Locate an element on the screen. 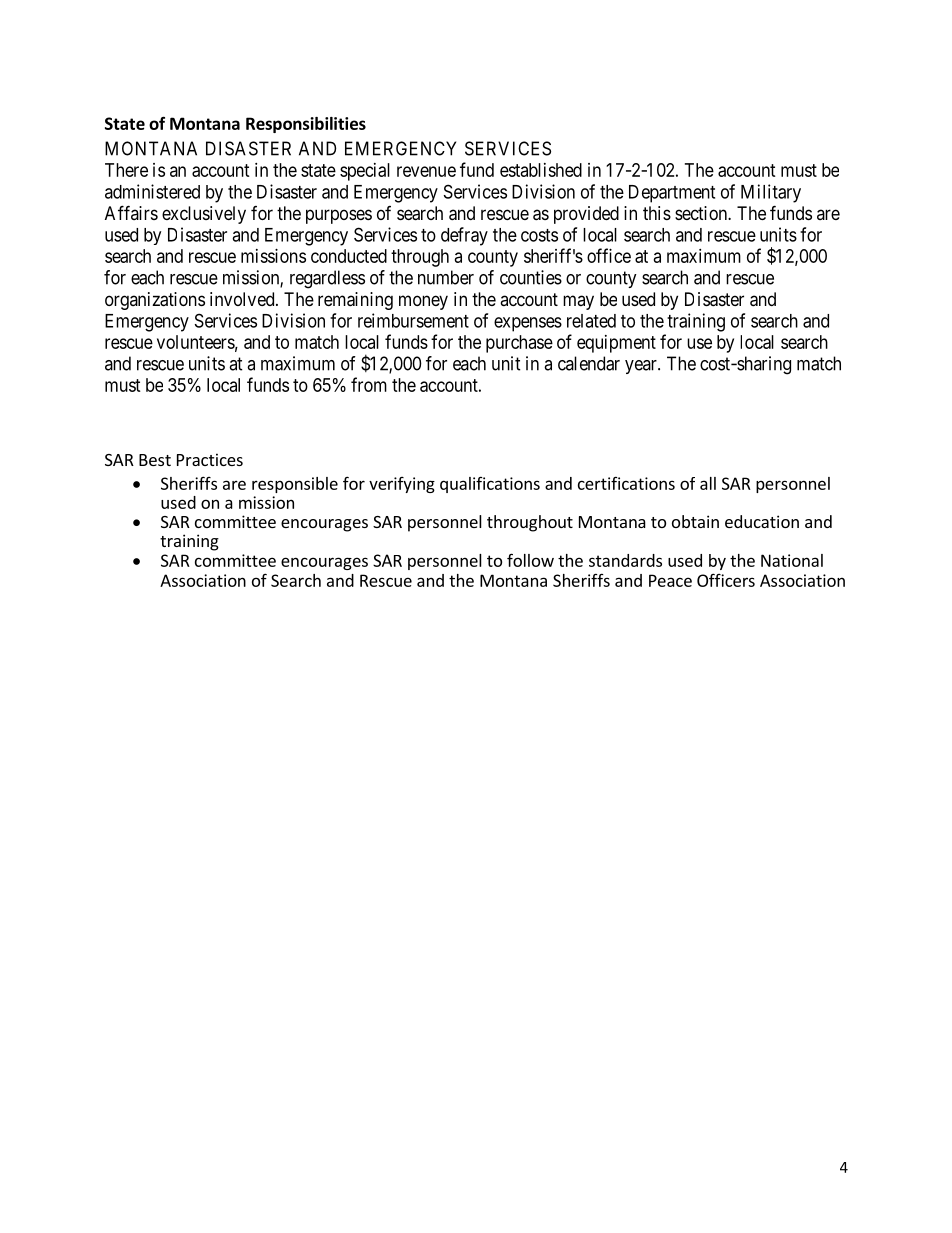 Image resolution: width=952 pixels, height=1233 pixels. responsible is located at coordinates (295, 485).
